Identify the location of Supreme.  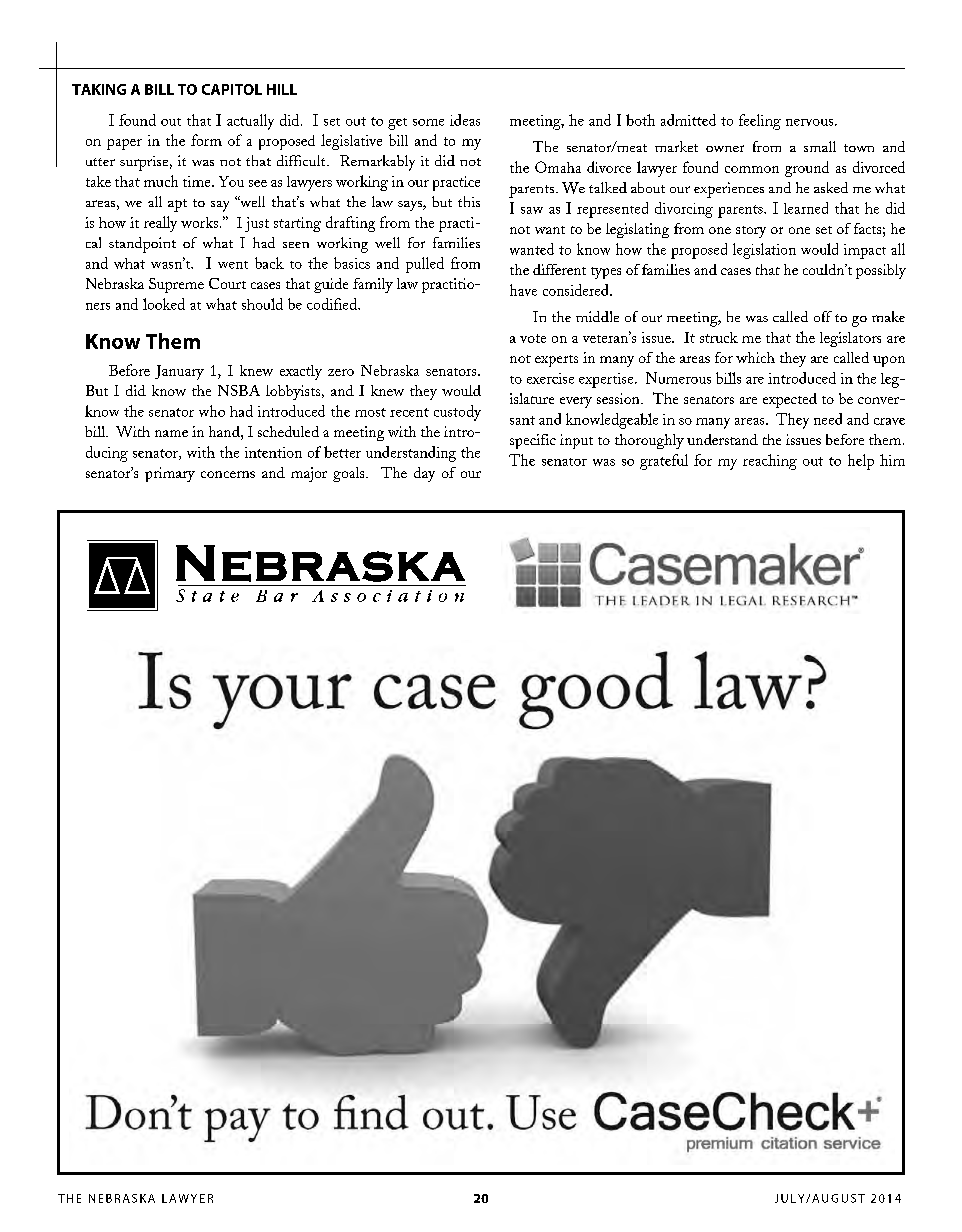
(176, 285).
